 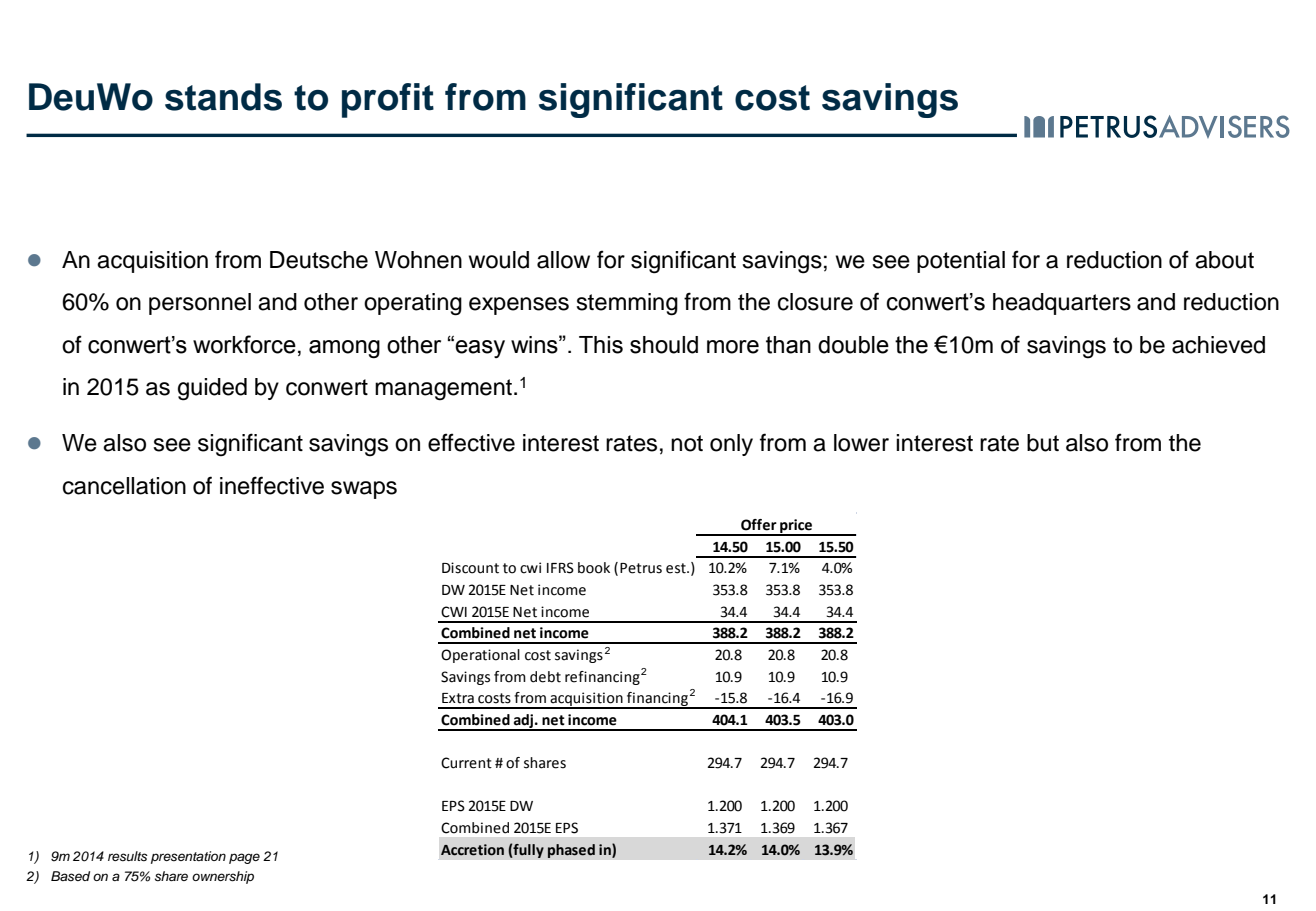 I want to click on but, so click(x=1043, y=443).
